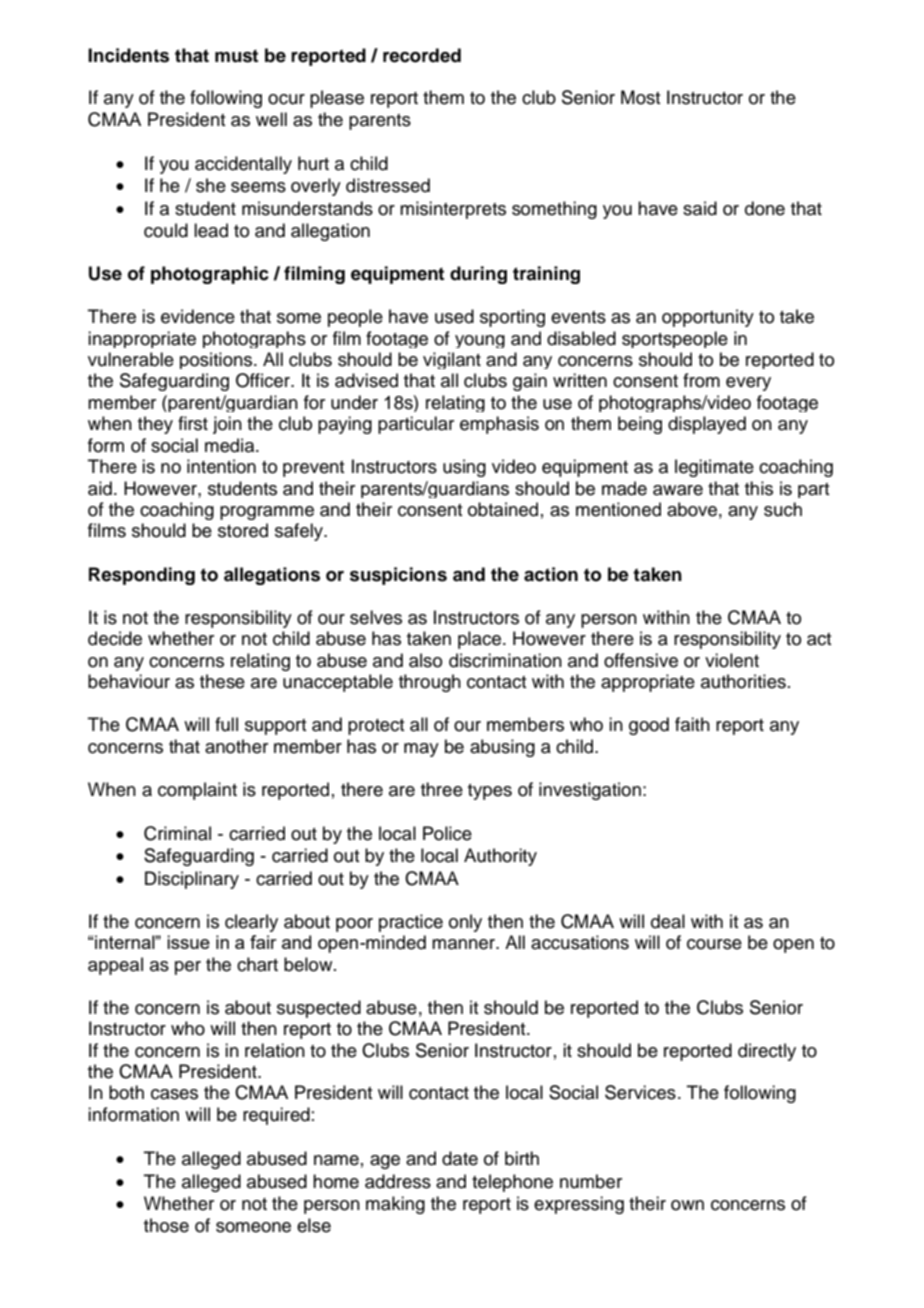 This image has height=1308, width=924. I want to click on course, so click(714, 944).
